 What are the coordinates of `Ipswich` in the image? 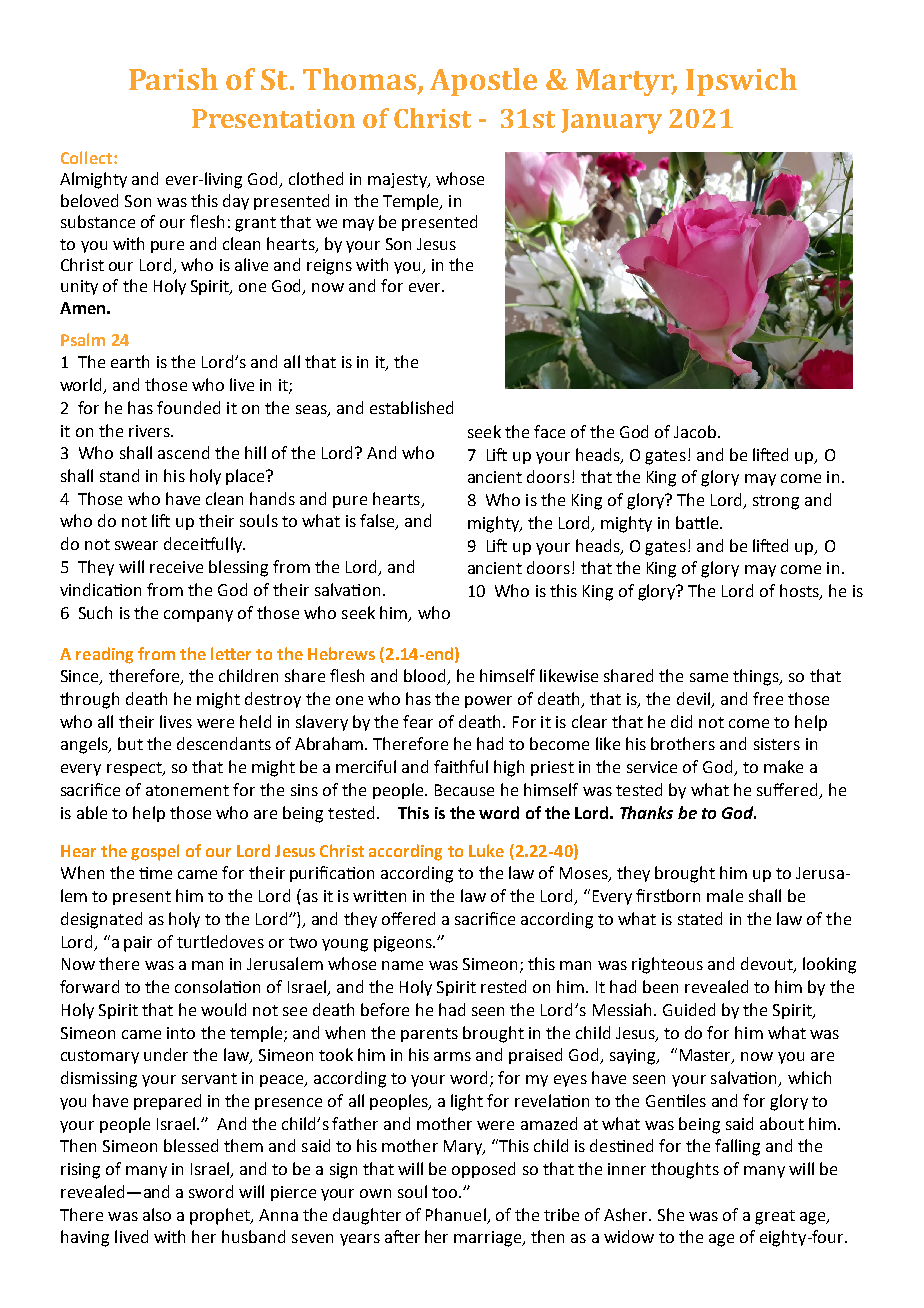 It's located at (741, 82).
